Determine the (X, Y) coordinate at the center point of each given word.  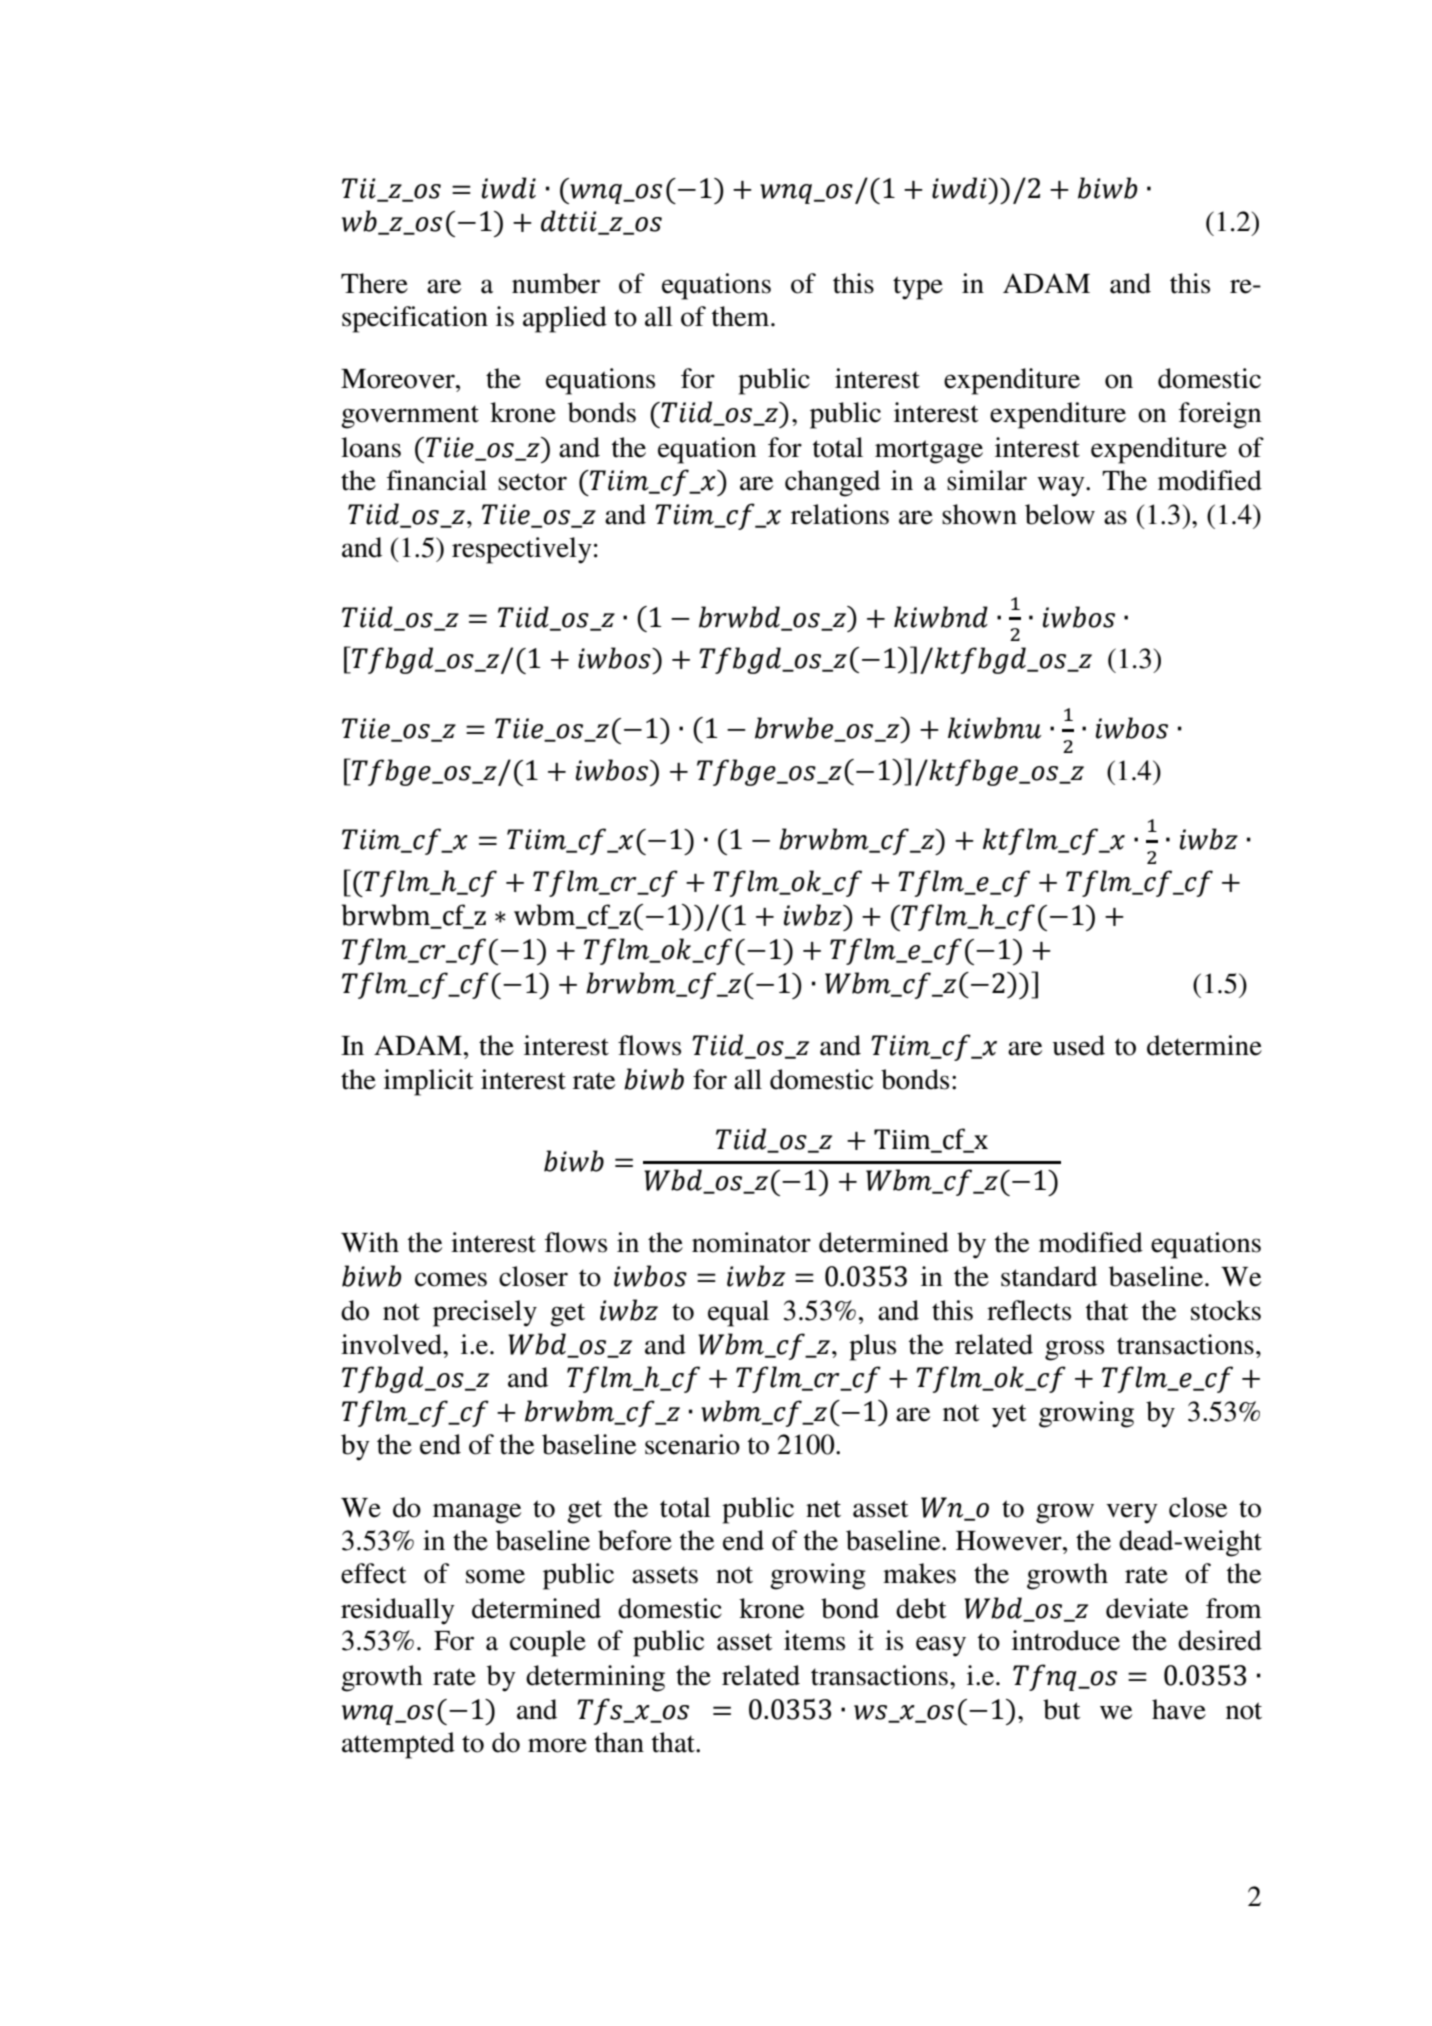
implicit (429, 1082)
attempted (398, 1745)
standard (1049, 1276)
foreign (1220, 415)
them (741, 316)
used (1078, 1045)
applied (565, 319)
